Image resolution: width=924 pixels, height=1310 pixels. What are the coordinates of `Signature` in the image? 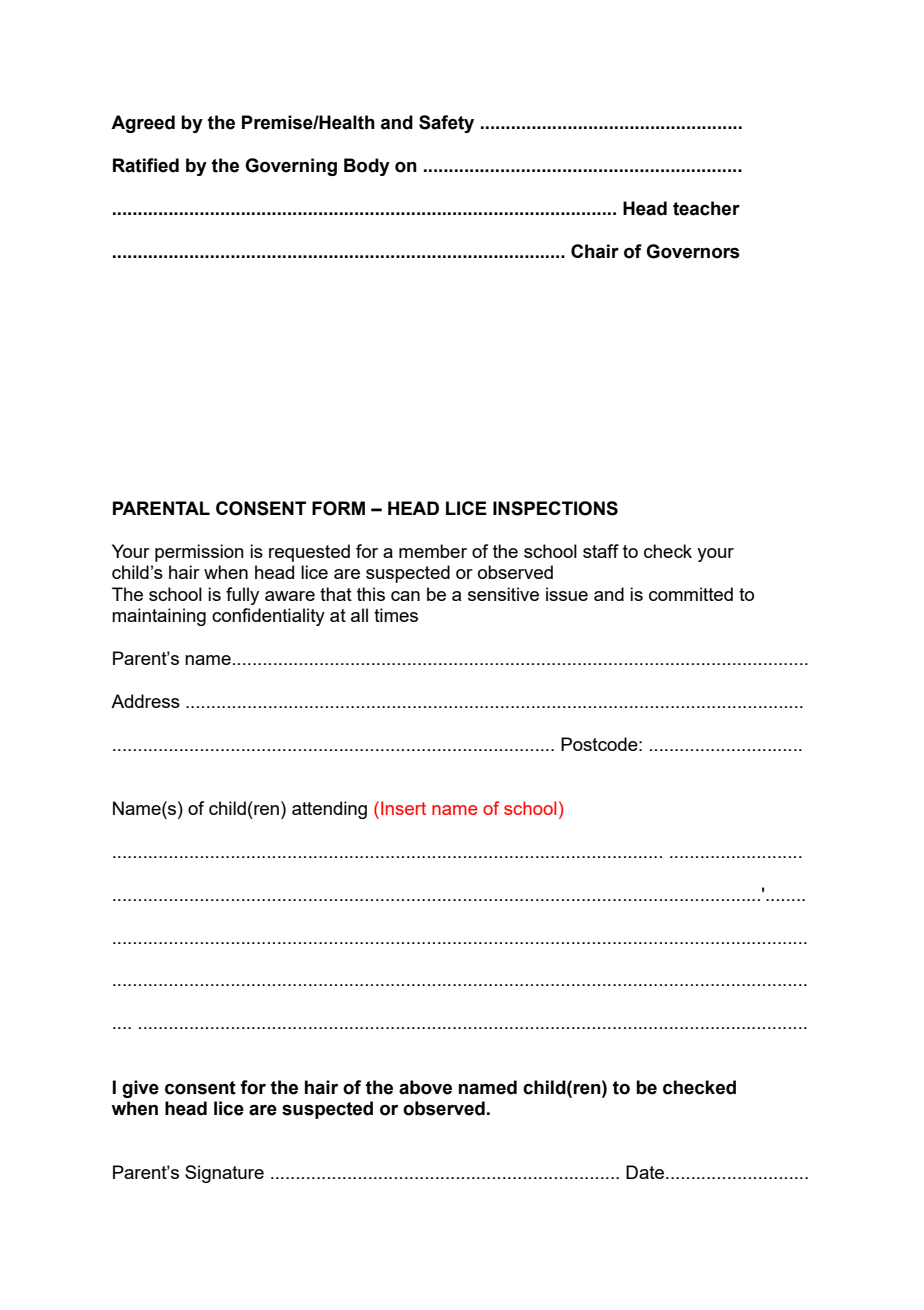 It's located at (224, 1174).
